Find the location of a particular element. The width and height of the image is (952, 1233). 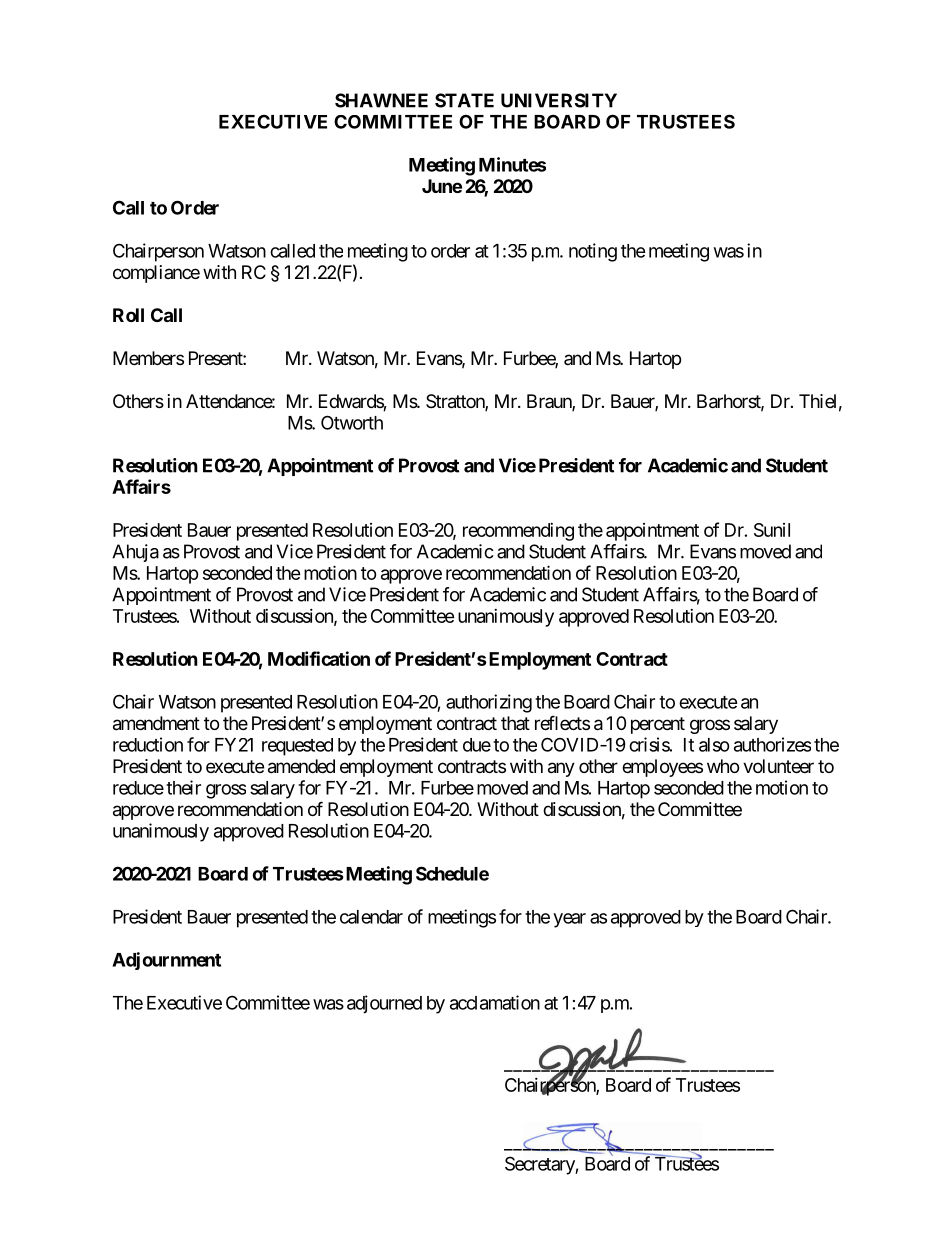

acclamation is located at coordinates (495, 1002).
